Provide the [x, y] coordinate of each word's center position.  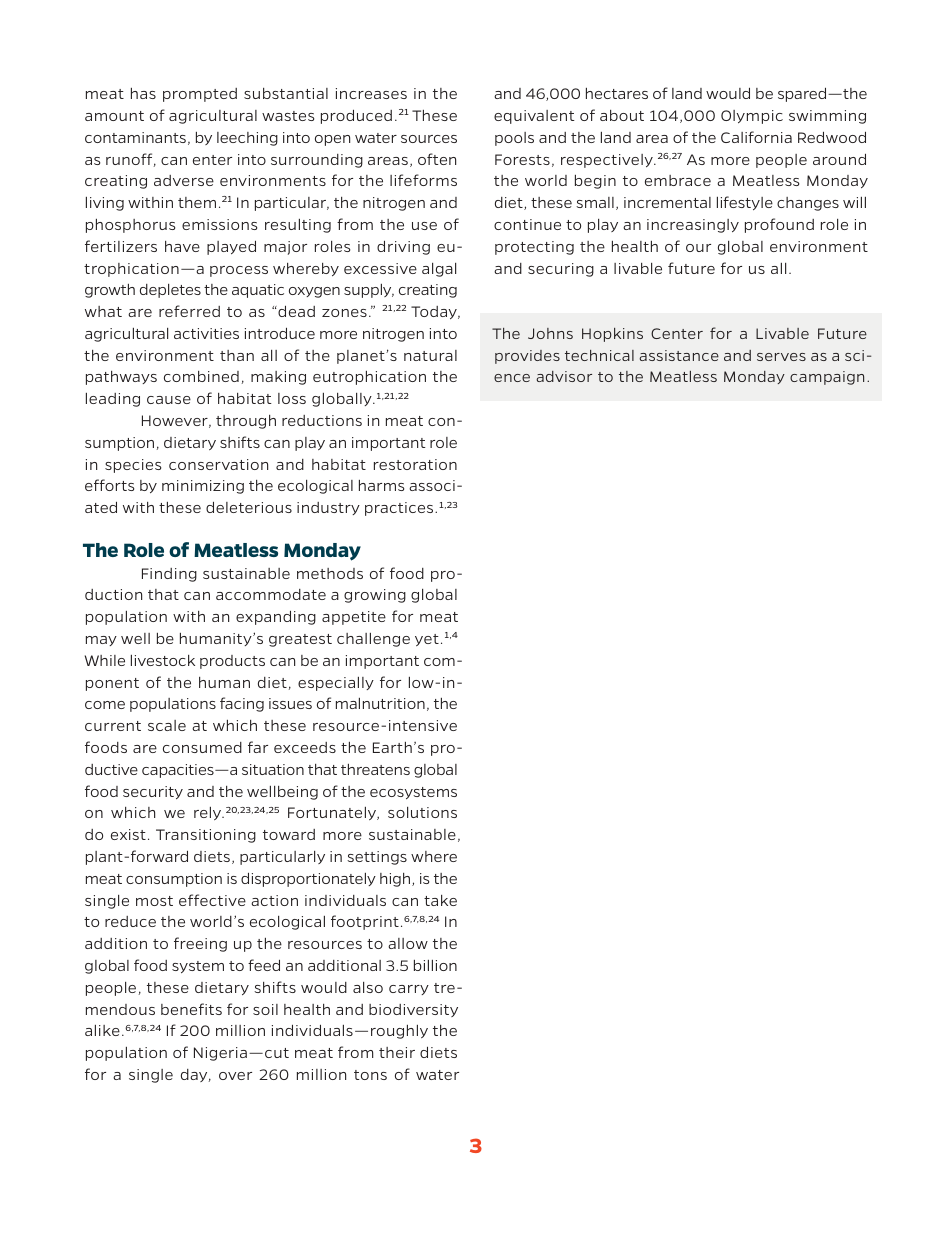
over [235, 1076]
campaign [827, 378]
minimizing [203, 487]
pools [514, 139]
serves [781, 357]
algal [439, 270]
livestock [163, 660]
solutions [422, 812]
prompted [200, 95]
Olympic [752, 117]
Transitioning [206, 836]
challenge [373, 640]
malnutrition [380, 703]
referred [189, 311]
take [440, 900]
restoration [415, 464]
